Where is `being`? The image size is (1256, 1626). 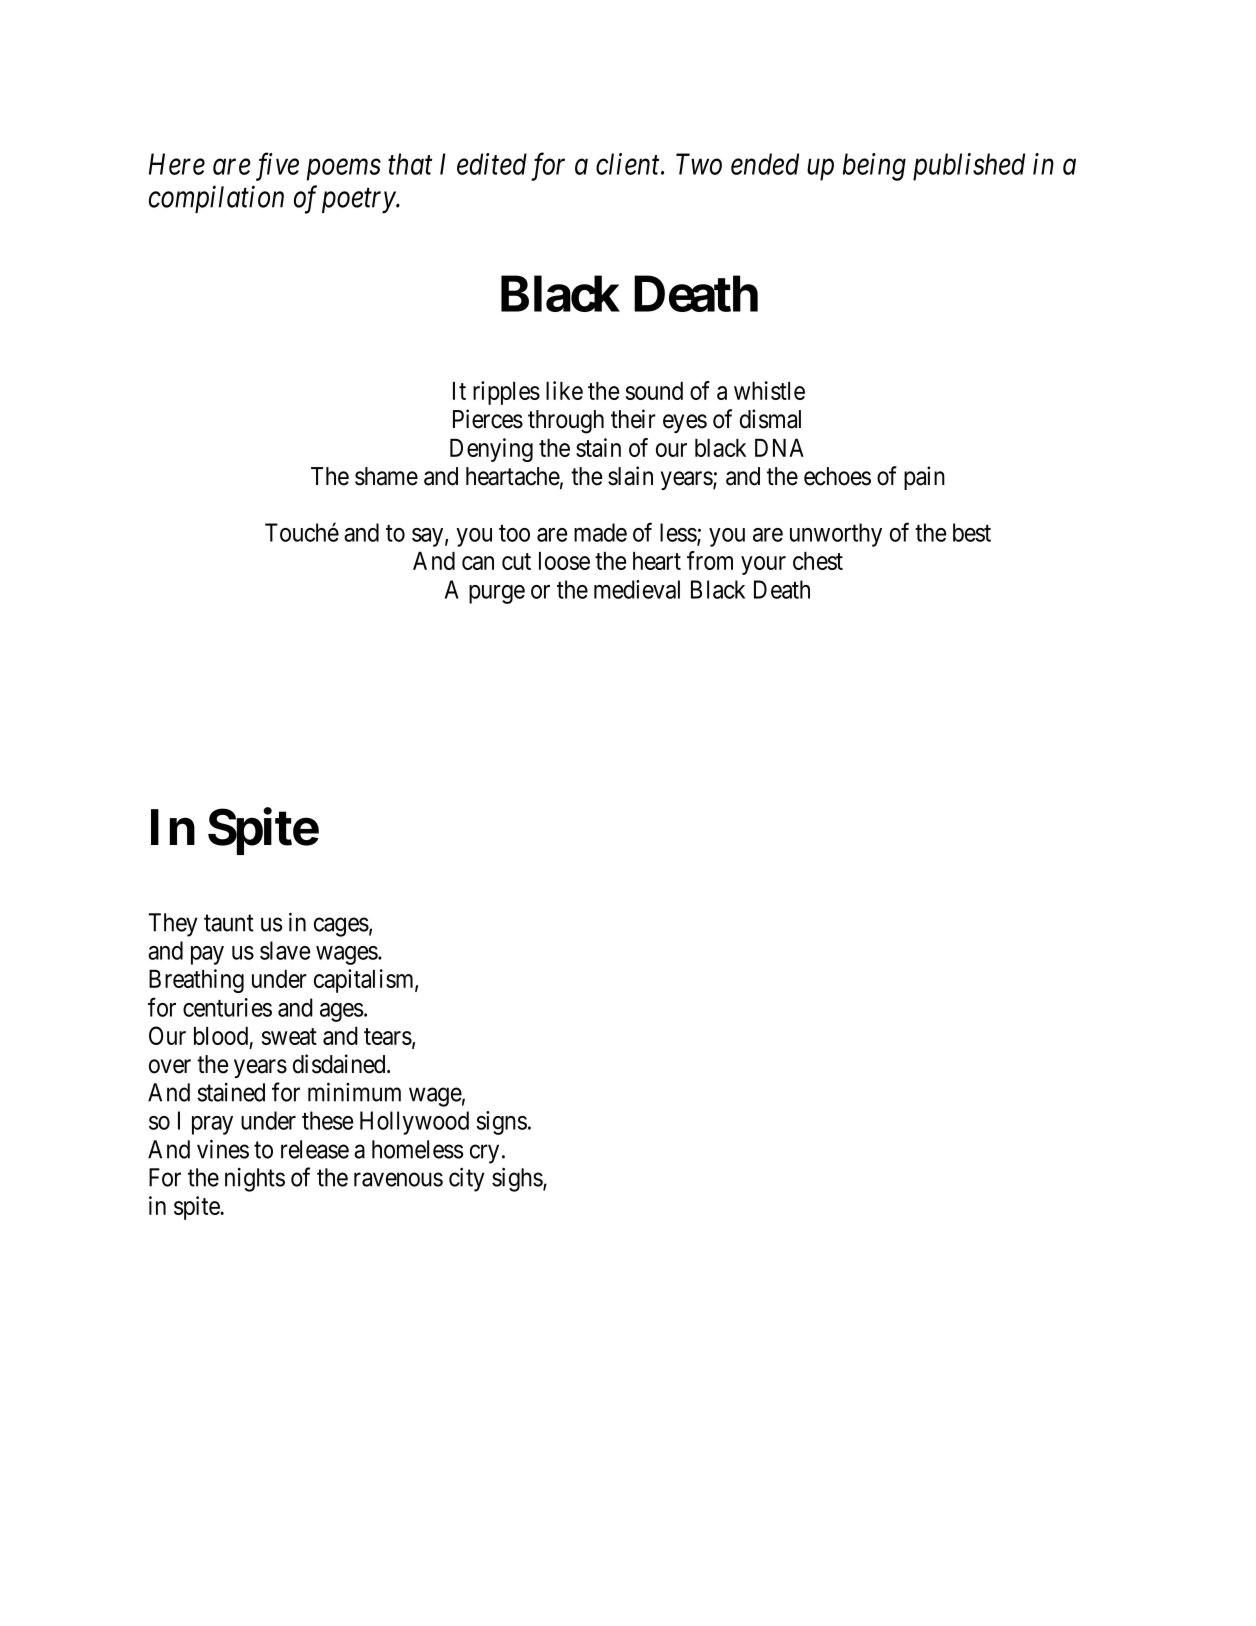
being is located at coordinates (874, 167).
